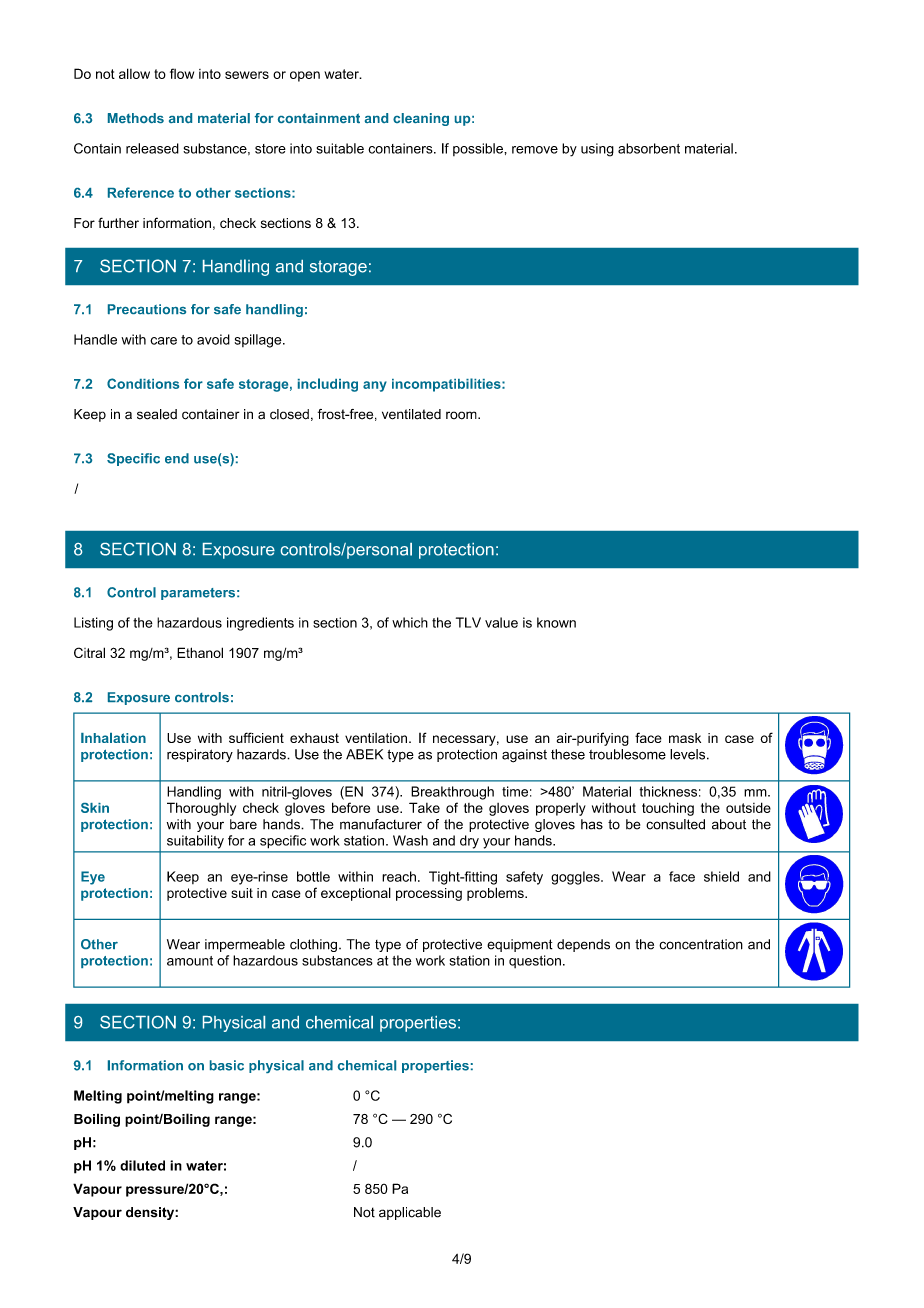 The height and width of the screenshot is (1308, 924). Describe the element at coordinates (701, 944) in the screenshot. I see `concentration` at that location.
